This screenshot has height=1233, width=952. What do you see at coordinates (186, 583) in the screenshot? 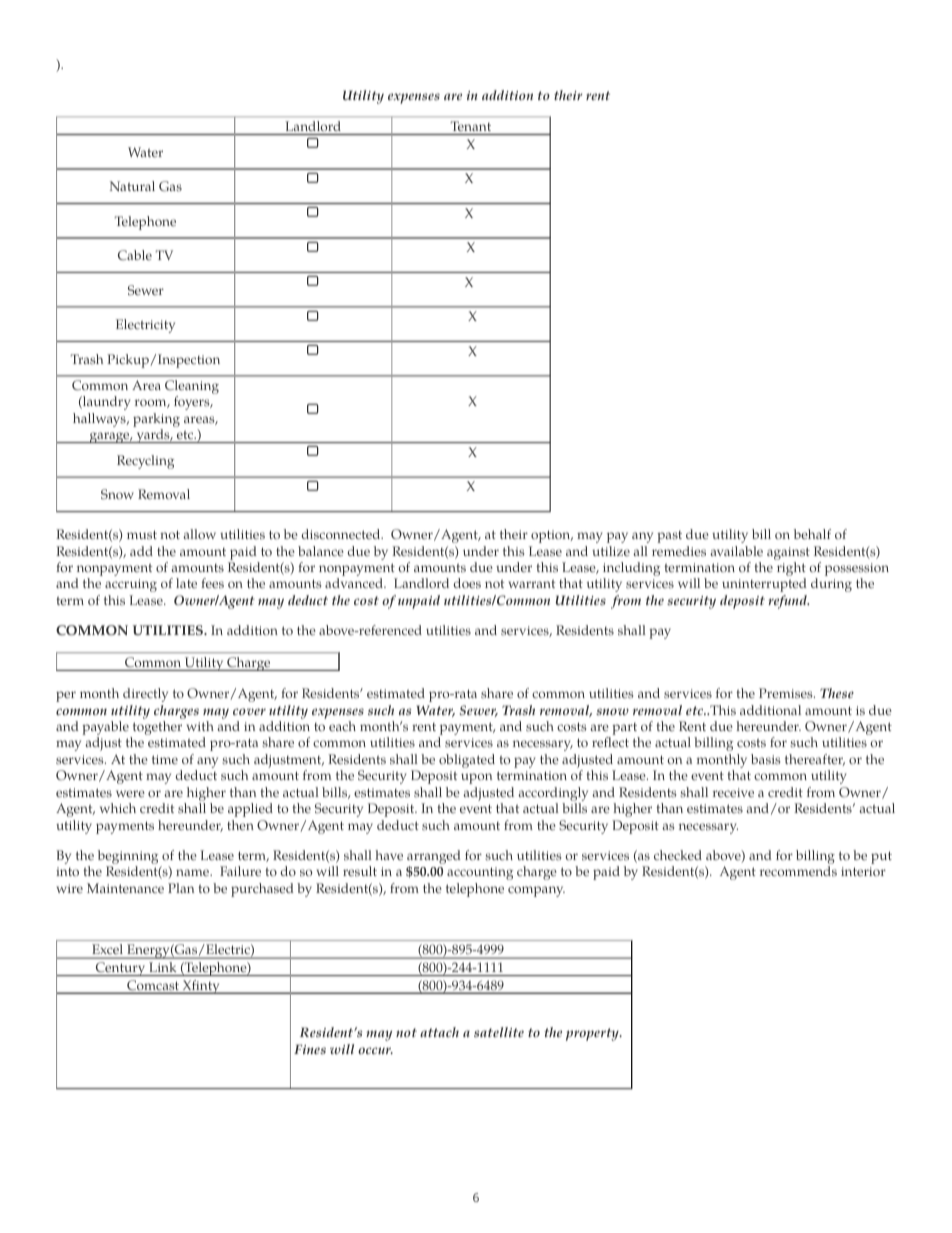
I see `late` at bounding box center [186, 583].
